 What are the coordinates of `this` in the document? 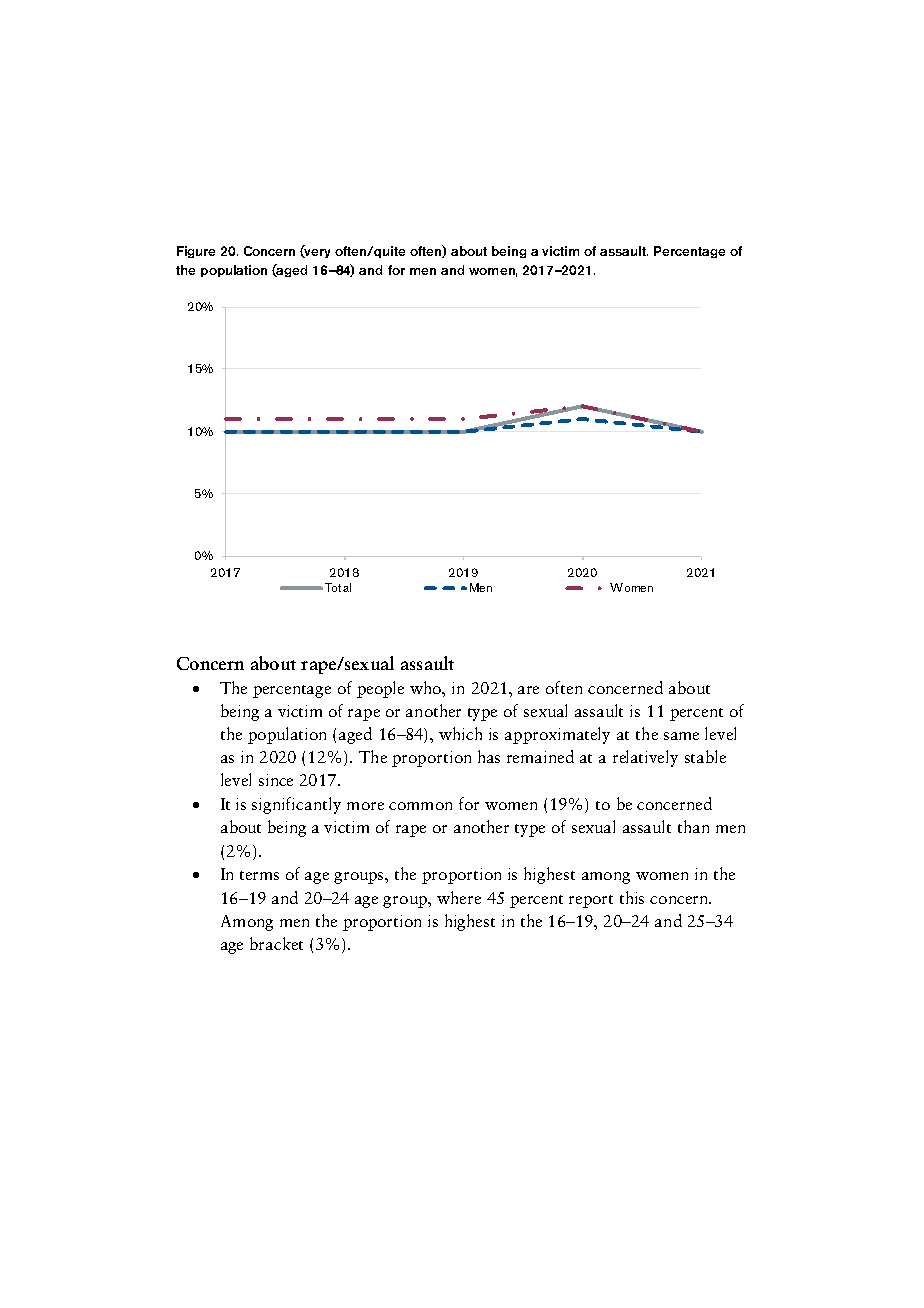 It's located at (632, 897).
